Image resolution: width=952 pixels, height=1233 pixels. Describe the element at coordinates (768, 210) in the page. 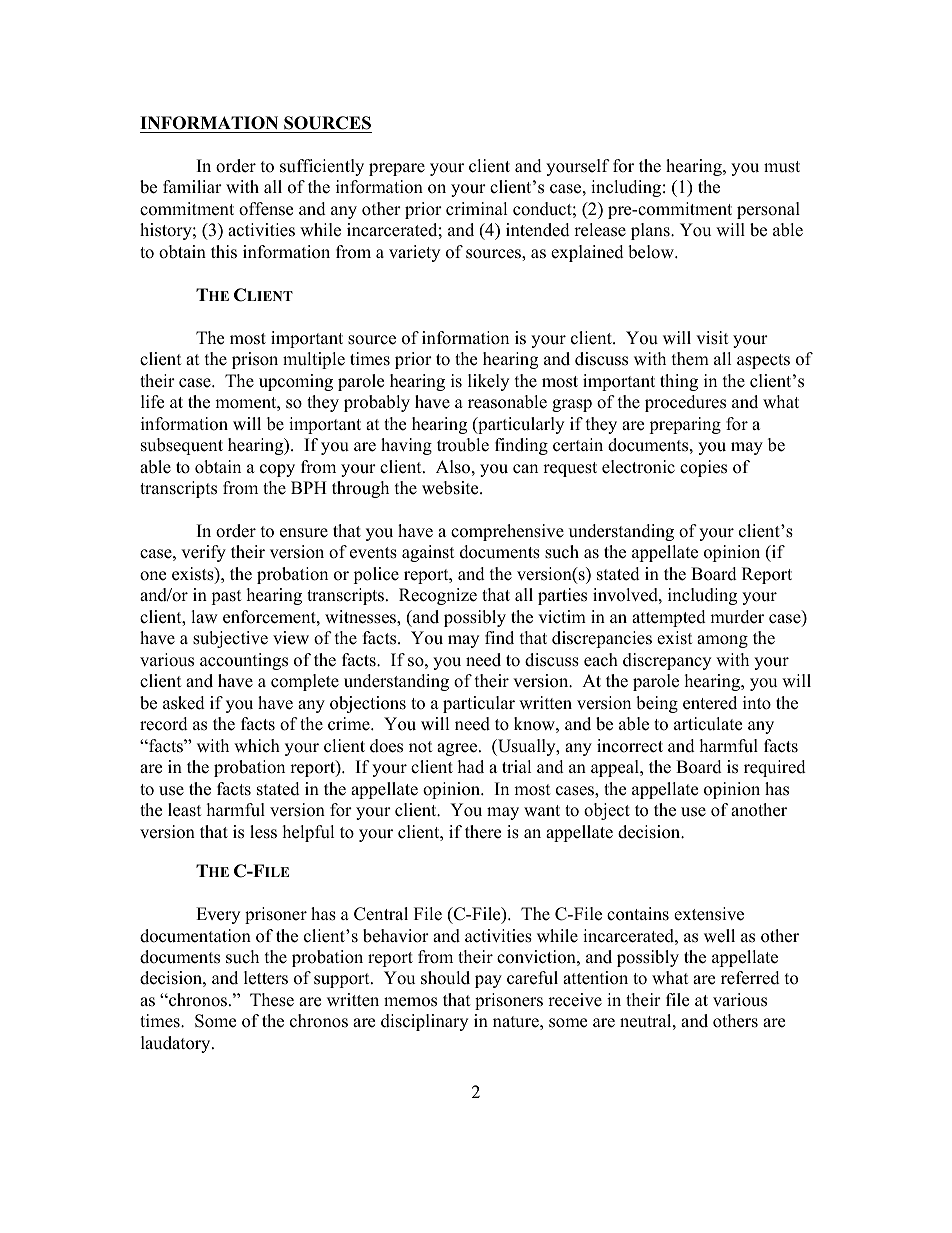

I see `personal` at that location.
